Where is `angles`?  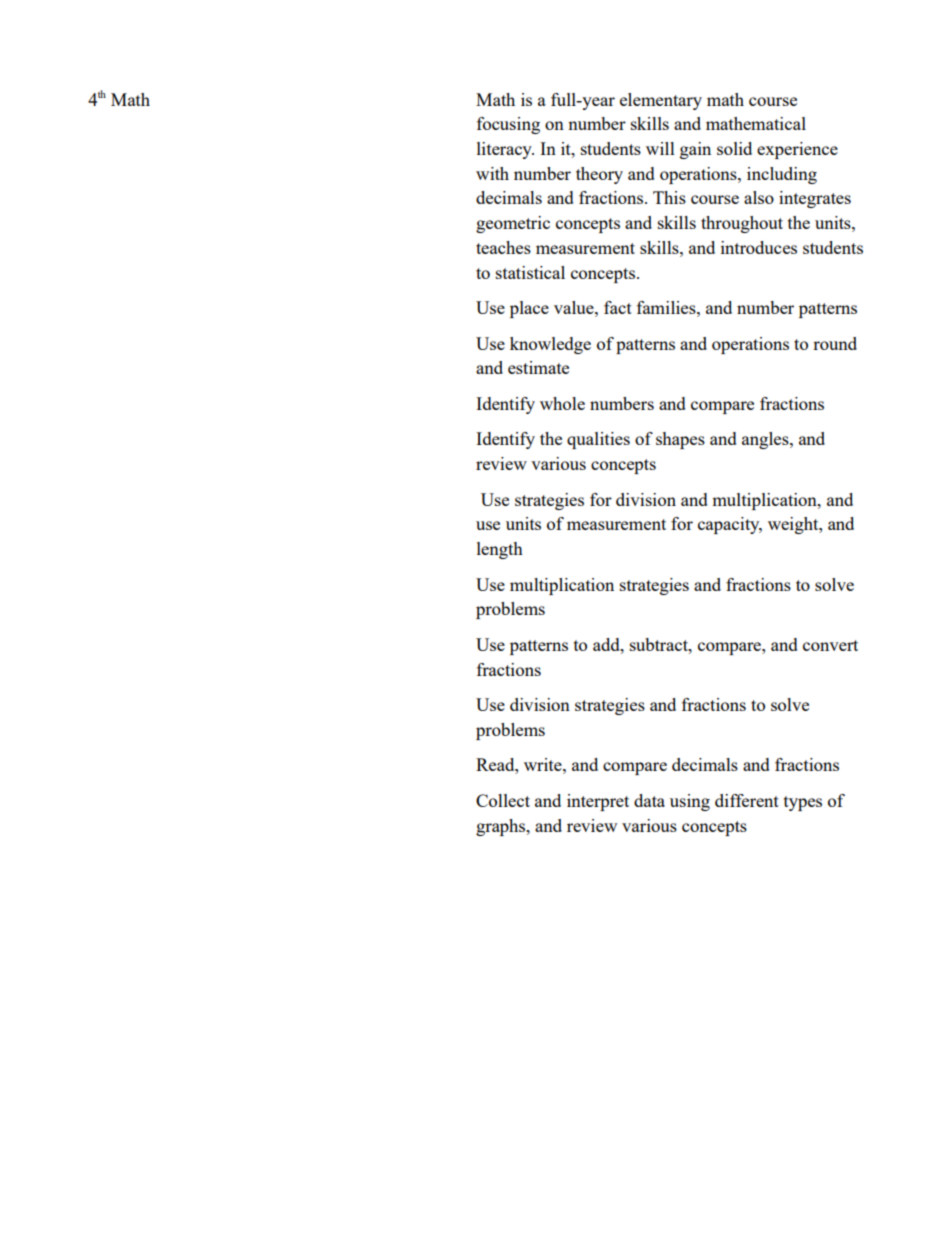 angles is located at coordinates (766, 440).
